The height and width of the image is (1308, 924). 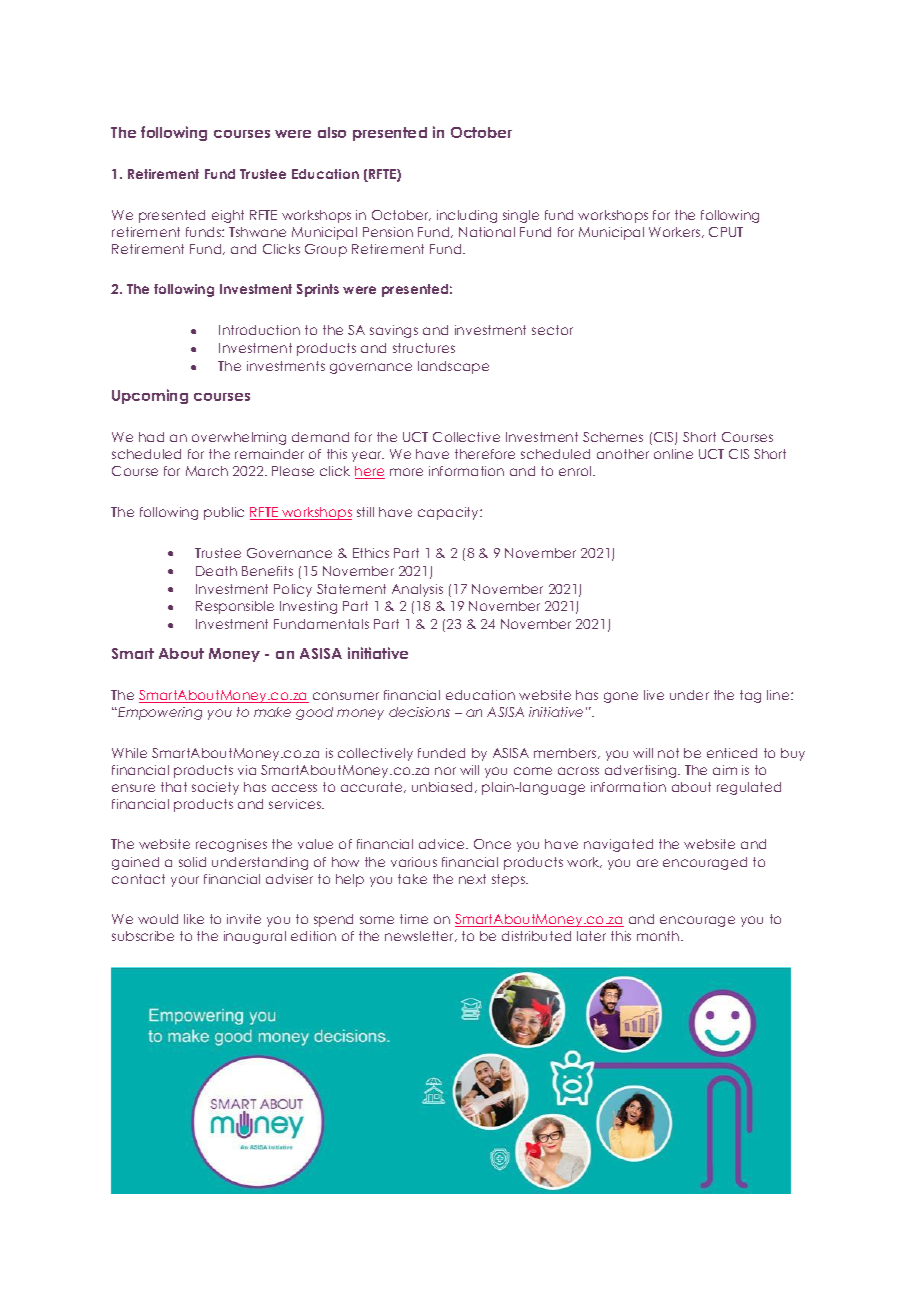 I want to click on including, so click(x=467, y=216).
